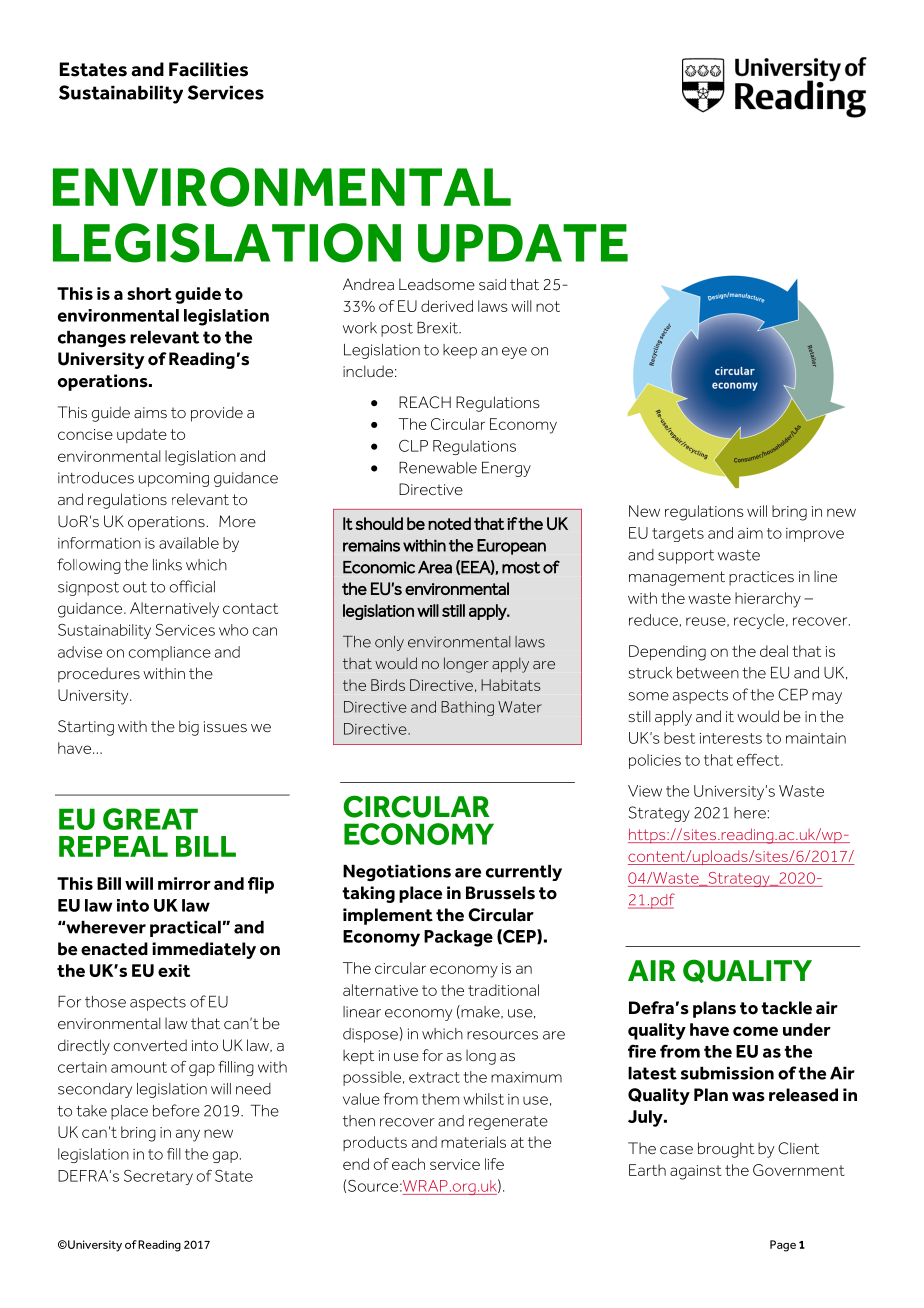 The image size is (924, 1308). Describe the element at coordinates (492, 284) in the page. I see `said` at that location.
